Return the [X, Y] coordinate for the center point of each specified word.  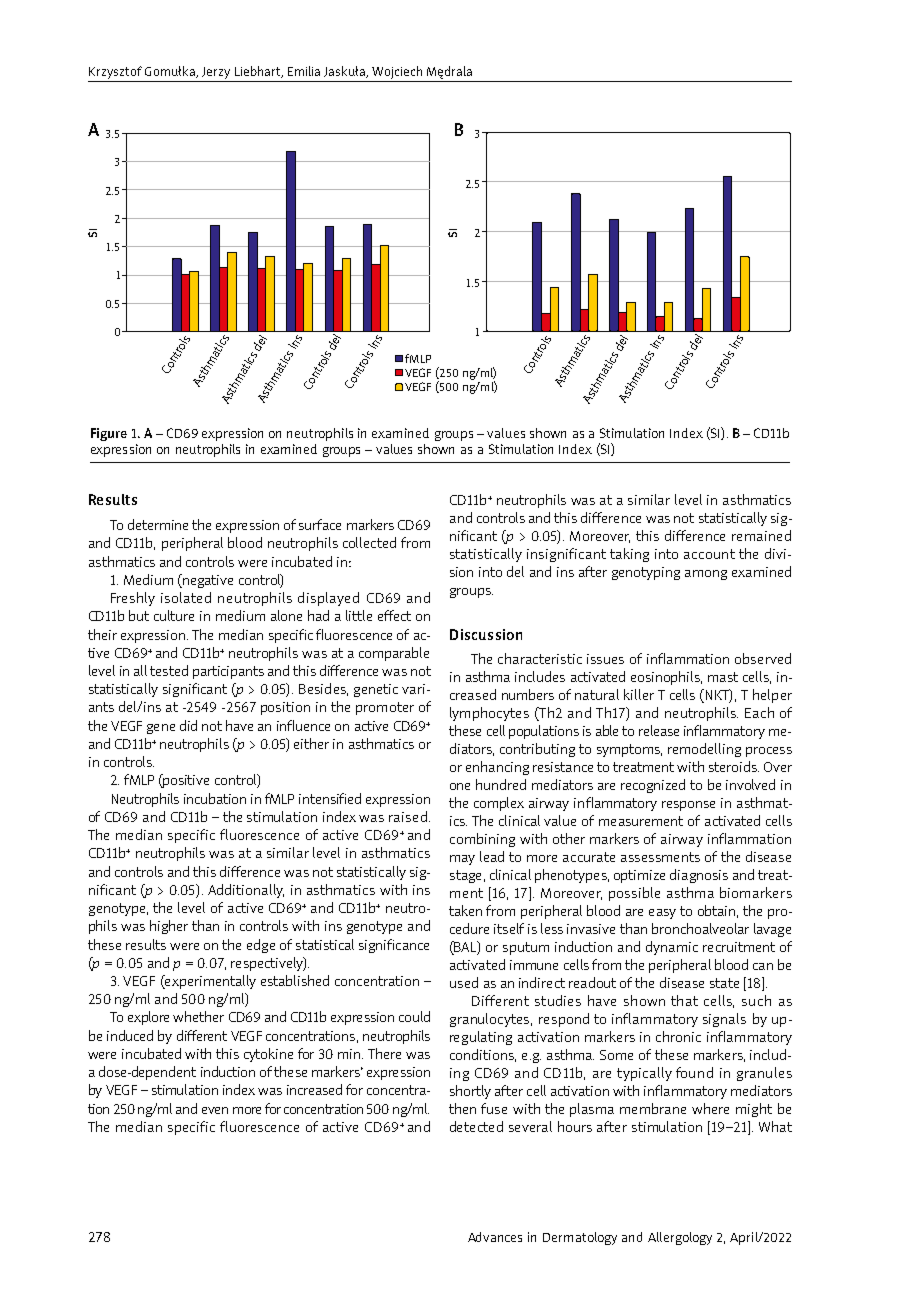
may [462, 860]
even [215, 1110]
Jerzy [216, 73]
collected [369, 542]
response [688, 806]
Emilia [304, 71]
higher [169, 927]
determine [158, 524]
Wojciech [397, 72]
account [709, 554]
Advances [495, 1237]
